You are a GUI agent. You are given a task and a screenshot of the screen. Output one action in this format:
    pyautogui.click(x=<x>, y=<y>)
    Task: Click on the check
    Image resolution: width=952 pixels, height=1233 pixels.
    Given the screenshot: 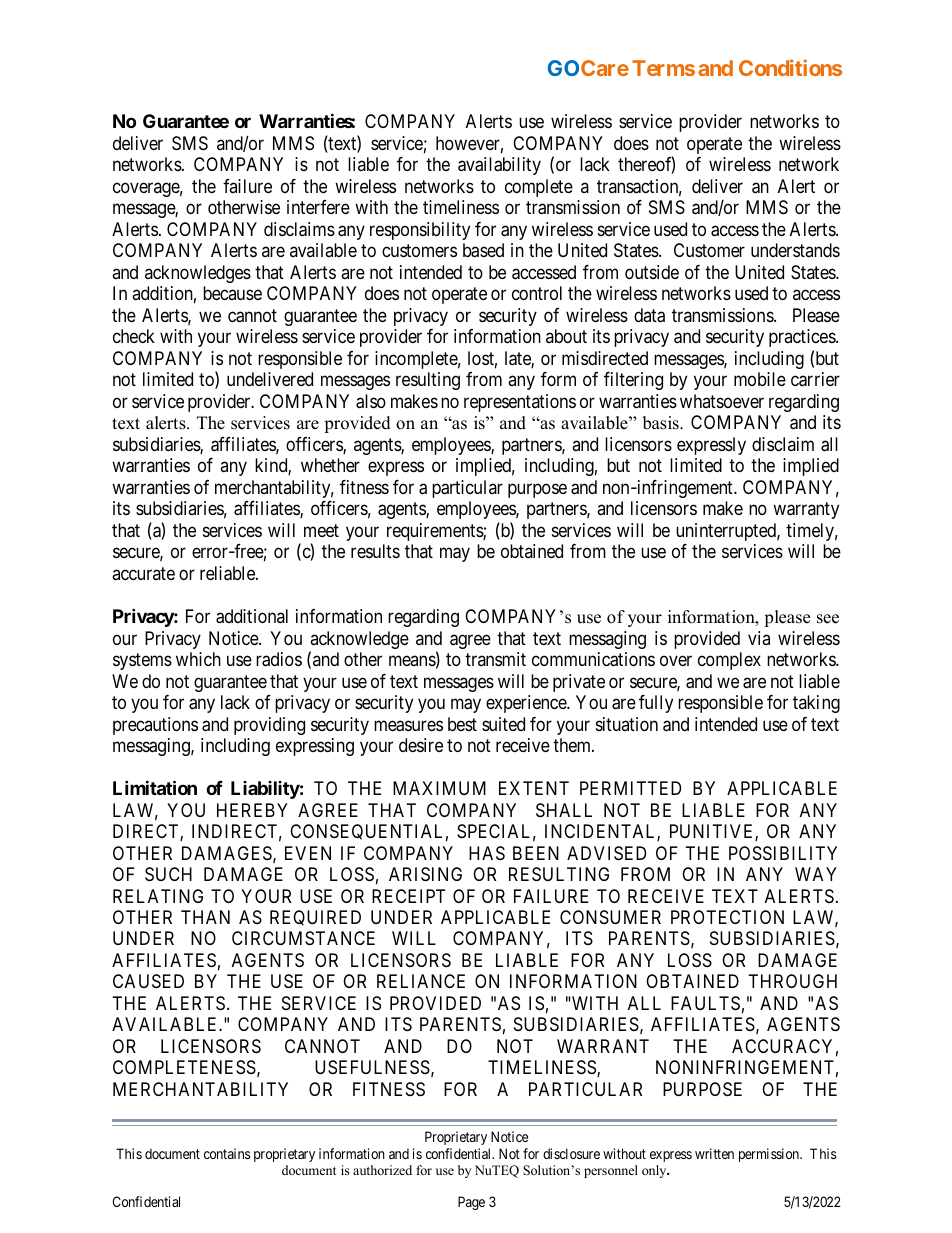 What is the action you would take?
    pyautogui.click(x=134, y=336)
